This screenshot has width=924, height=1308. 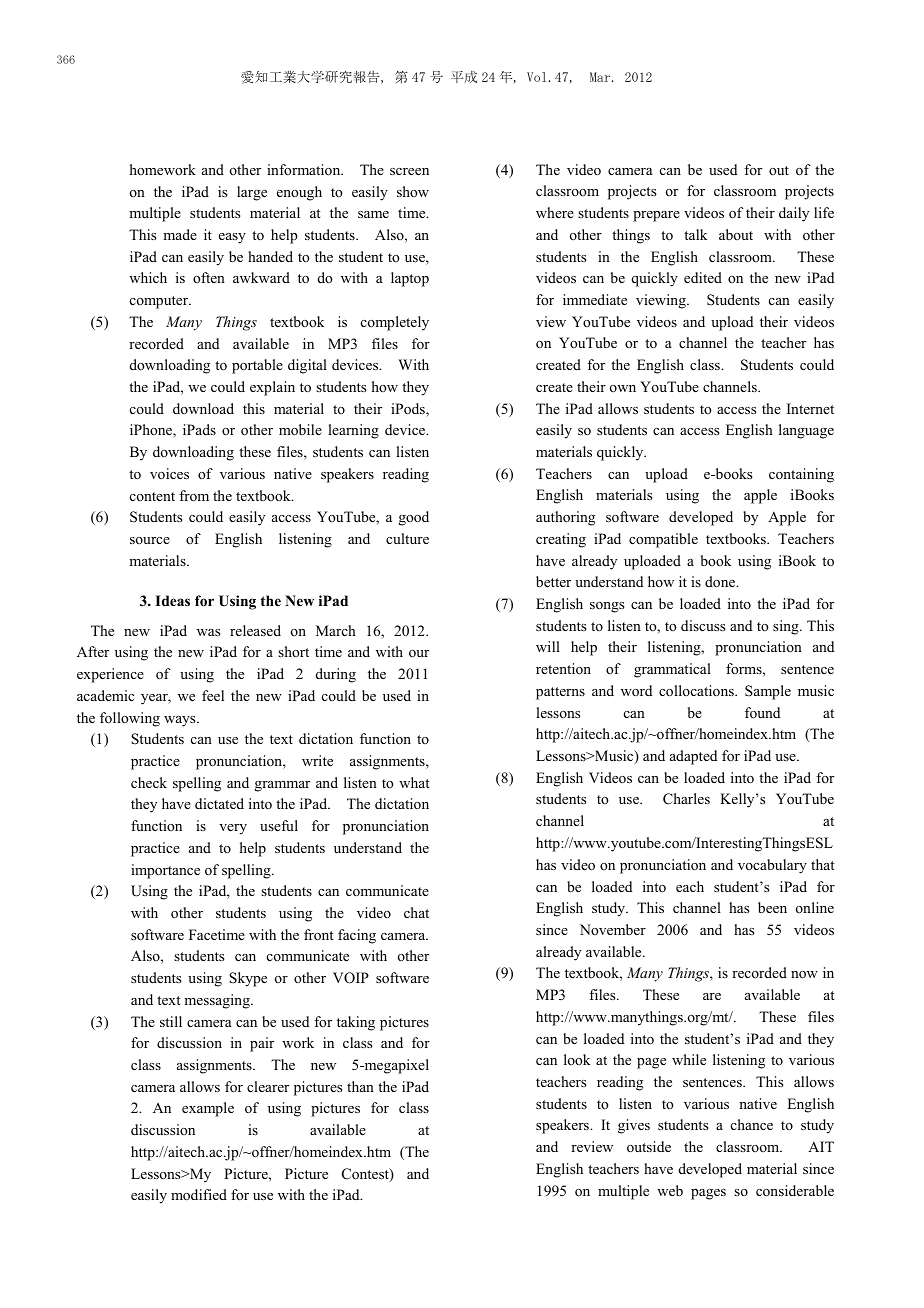 What do you see at coordinates (768, 692) in the screenshot?
I see `Sample` at bounding box center [768, 692].
